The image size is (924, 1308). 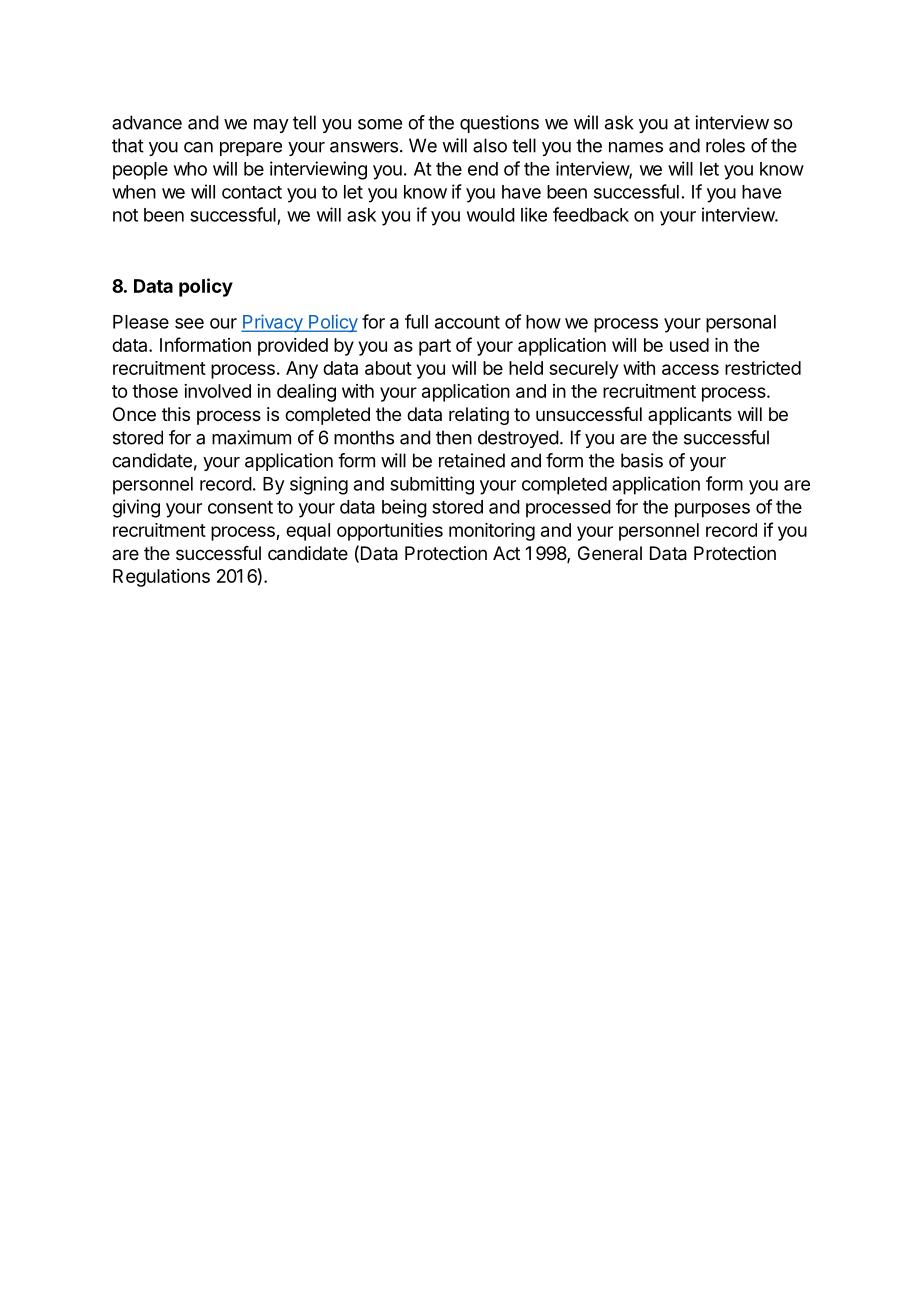 What do you see at coordinates (161, 578) in the screenshot?
I see `Regulations` at bounding box center [161, 578].
